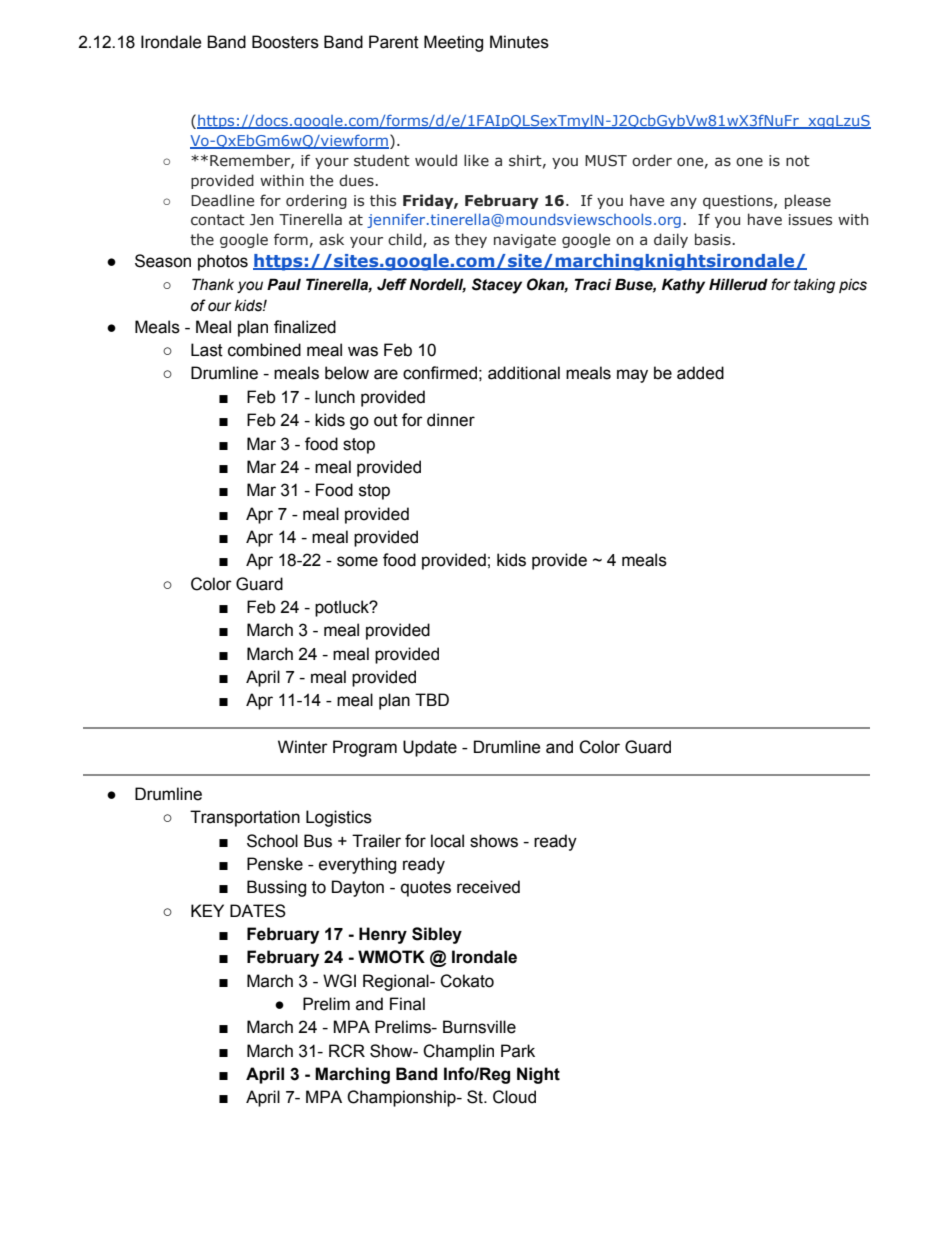 This screenshot has width=952, height=1233. I want to click on received, so click(488, 887).
